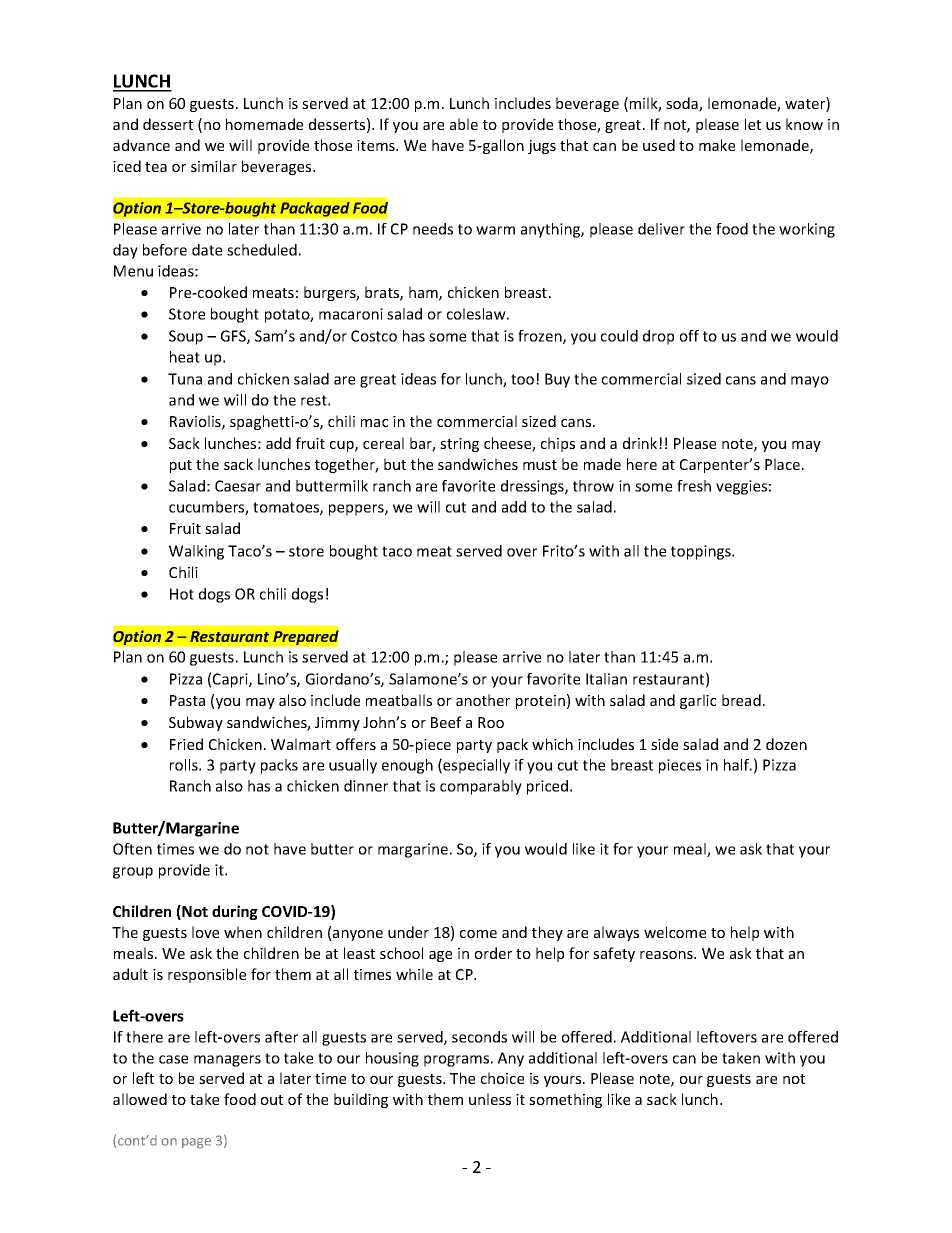 This image has width=952, height=1233. What do you see at coordinates (502, 1078) in the image?
I see `choice` at bounding box center [502, 1078].
